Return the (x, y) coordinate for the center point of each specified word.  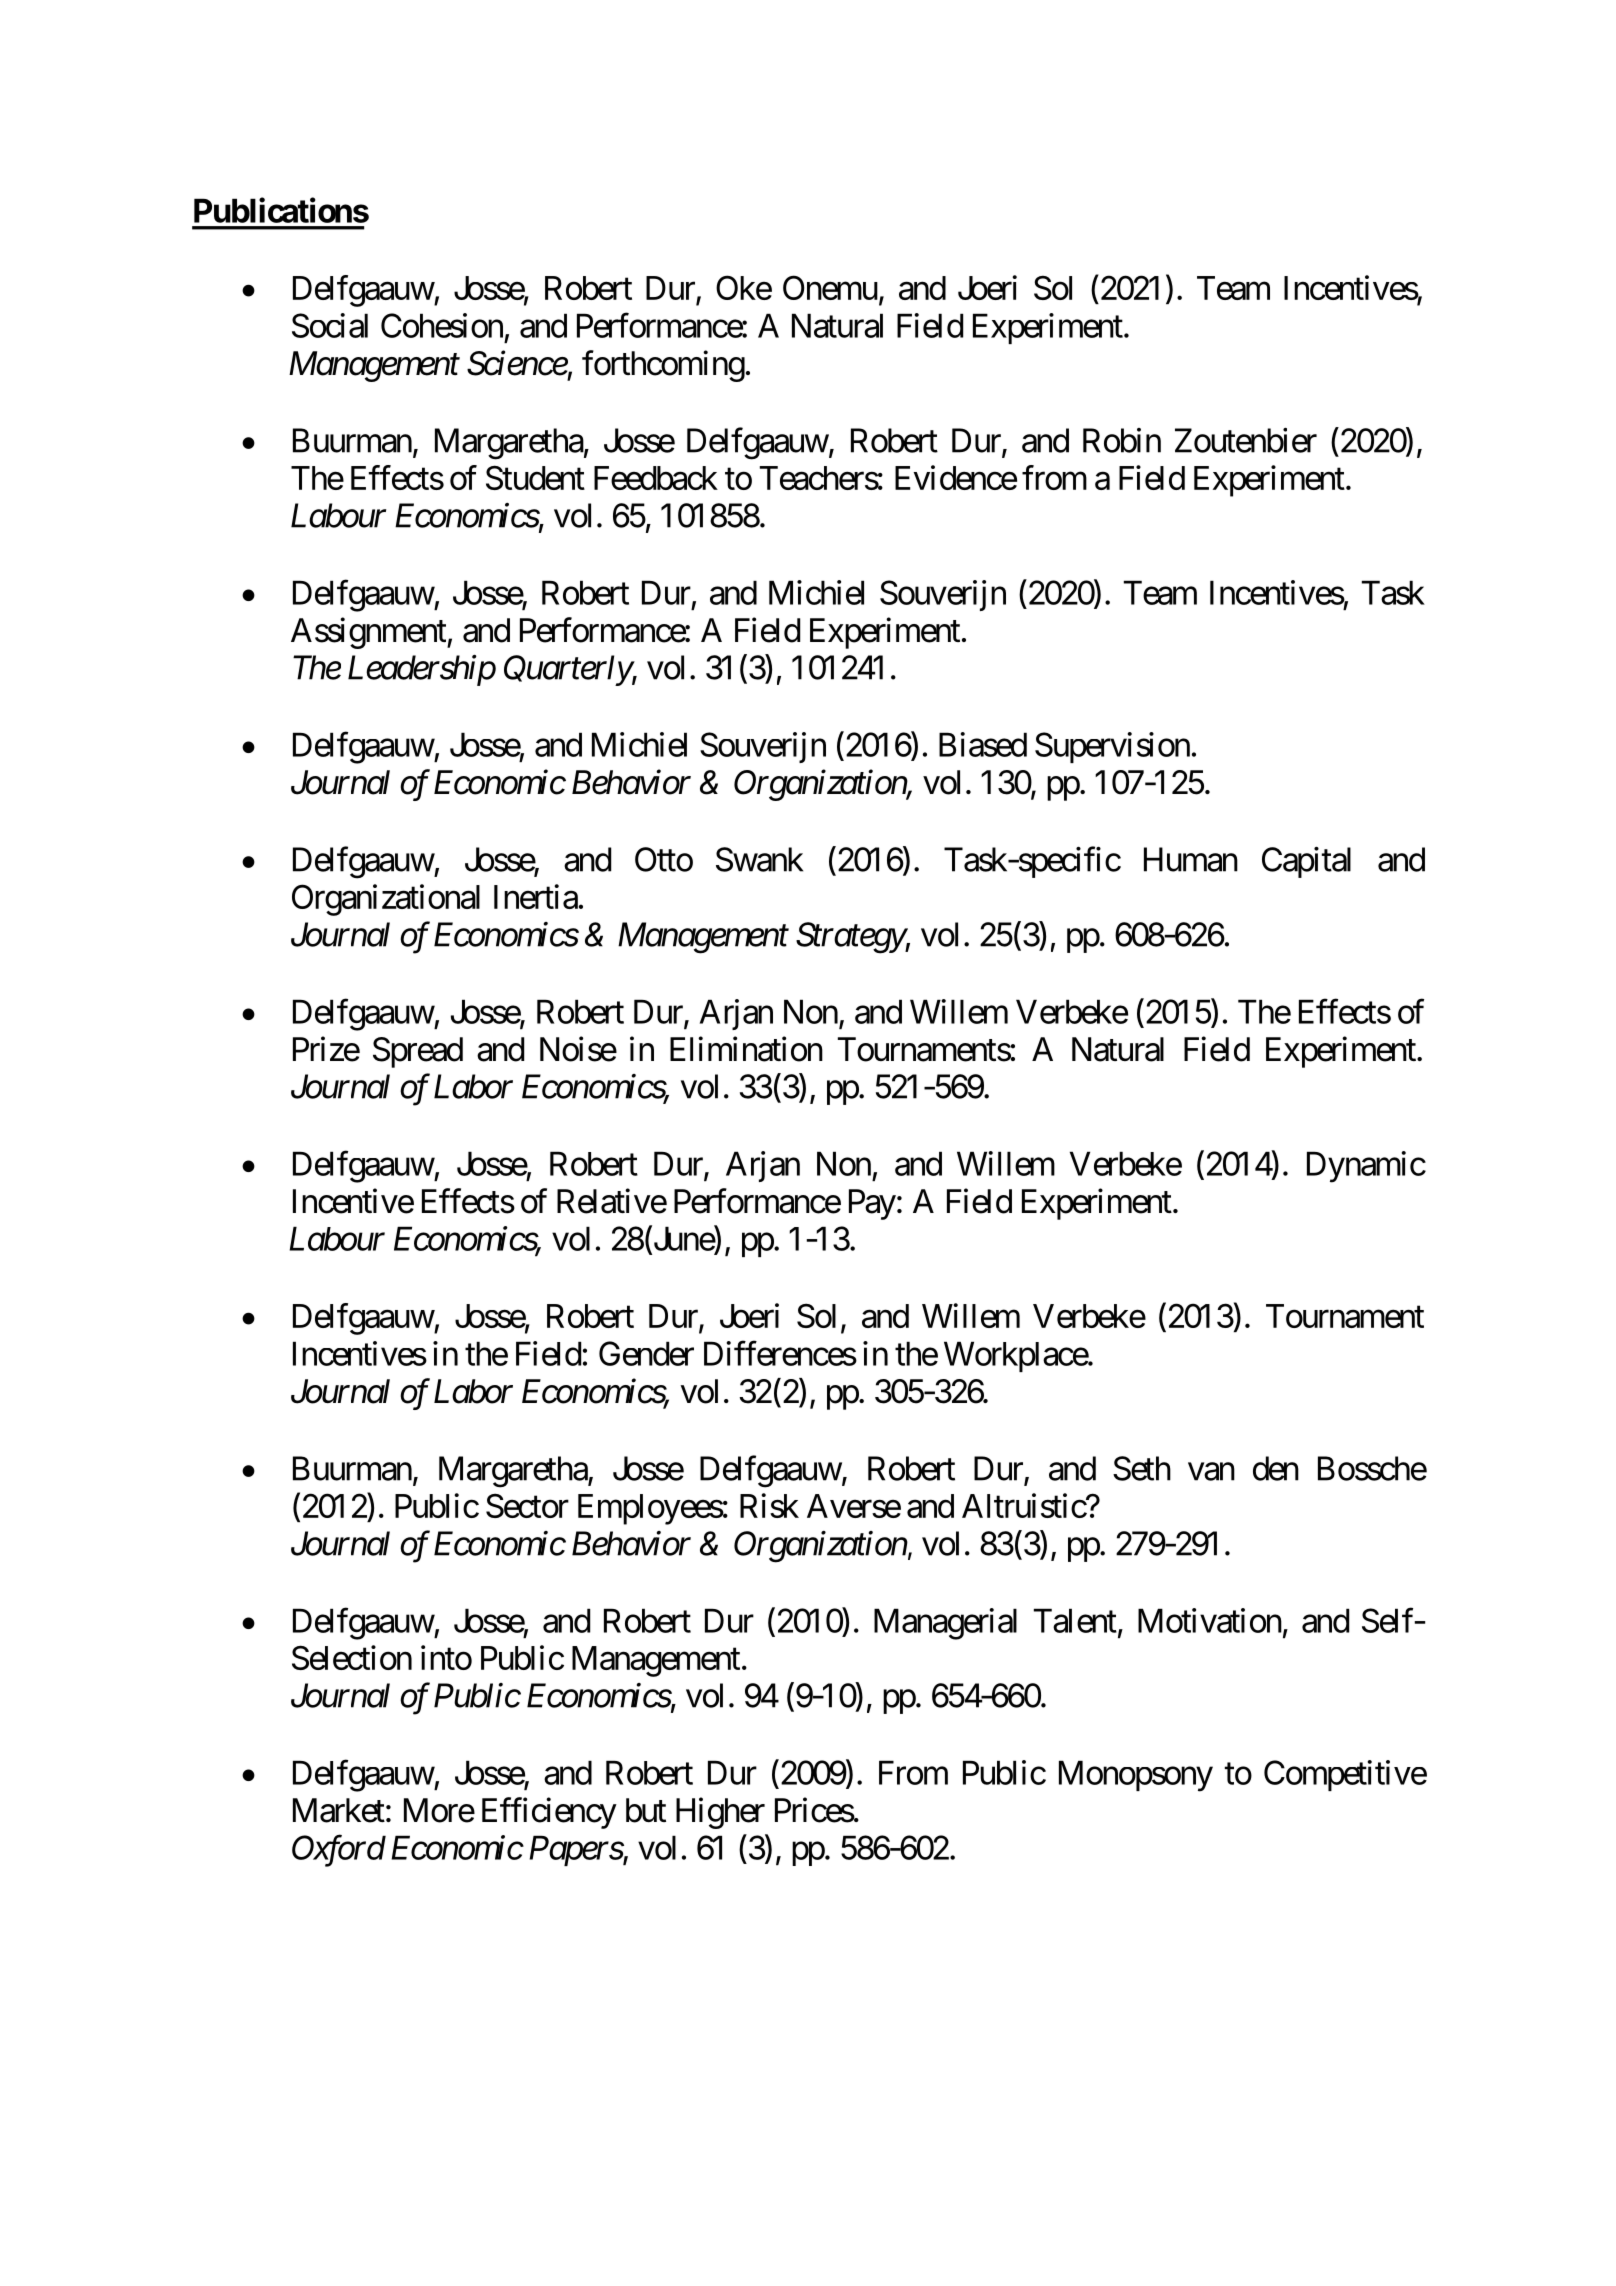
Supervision (1112, 747)
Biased (983, 744)
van (1211, 1472)
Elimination (746, 1049)
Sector (527, 1505)
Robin (1122, 440)
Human (1191, 859)
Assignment (369, 633)
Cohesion (442, 325)
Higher (720, 1813)
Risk (769, 1505)
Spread (418, 1052)
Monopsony (1136, 1776)
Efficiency (549, 1813)
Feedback (656, 478)
